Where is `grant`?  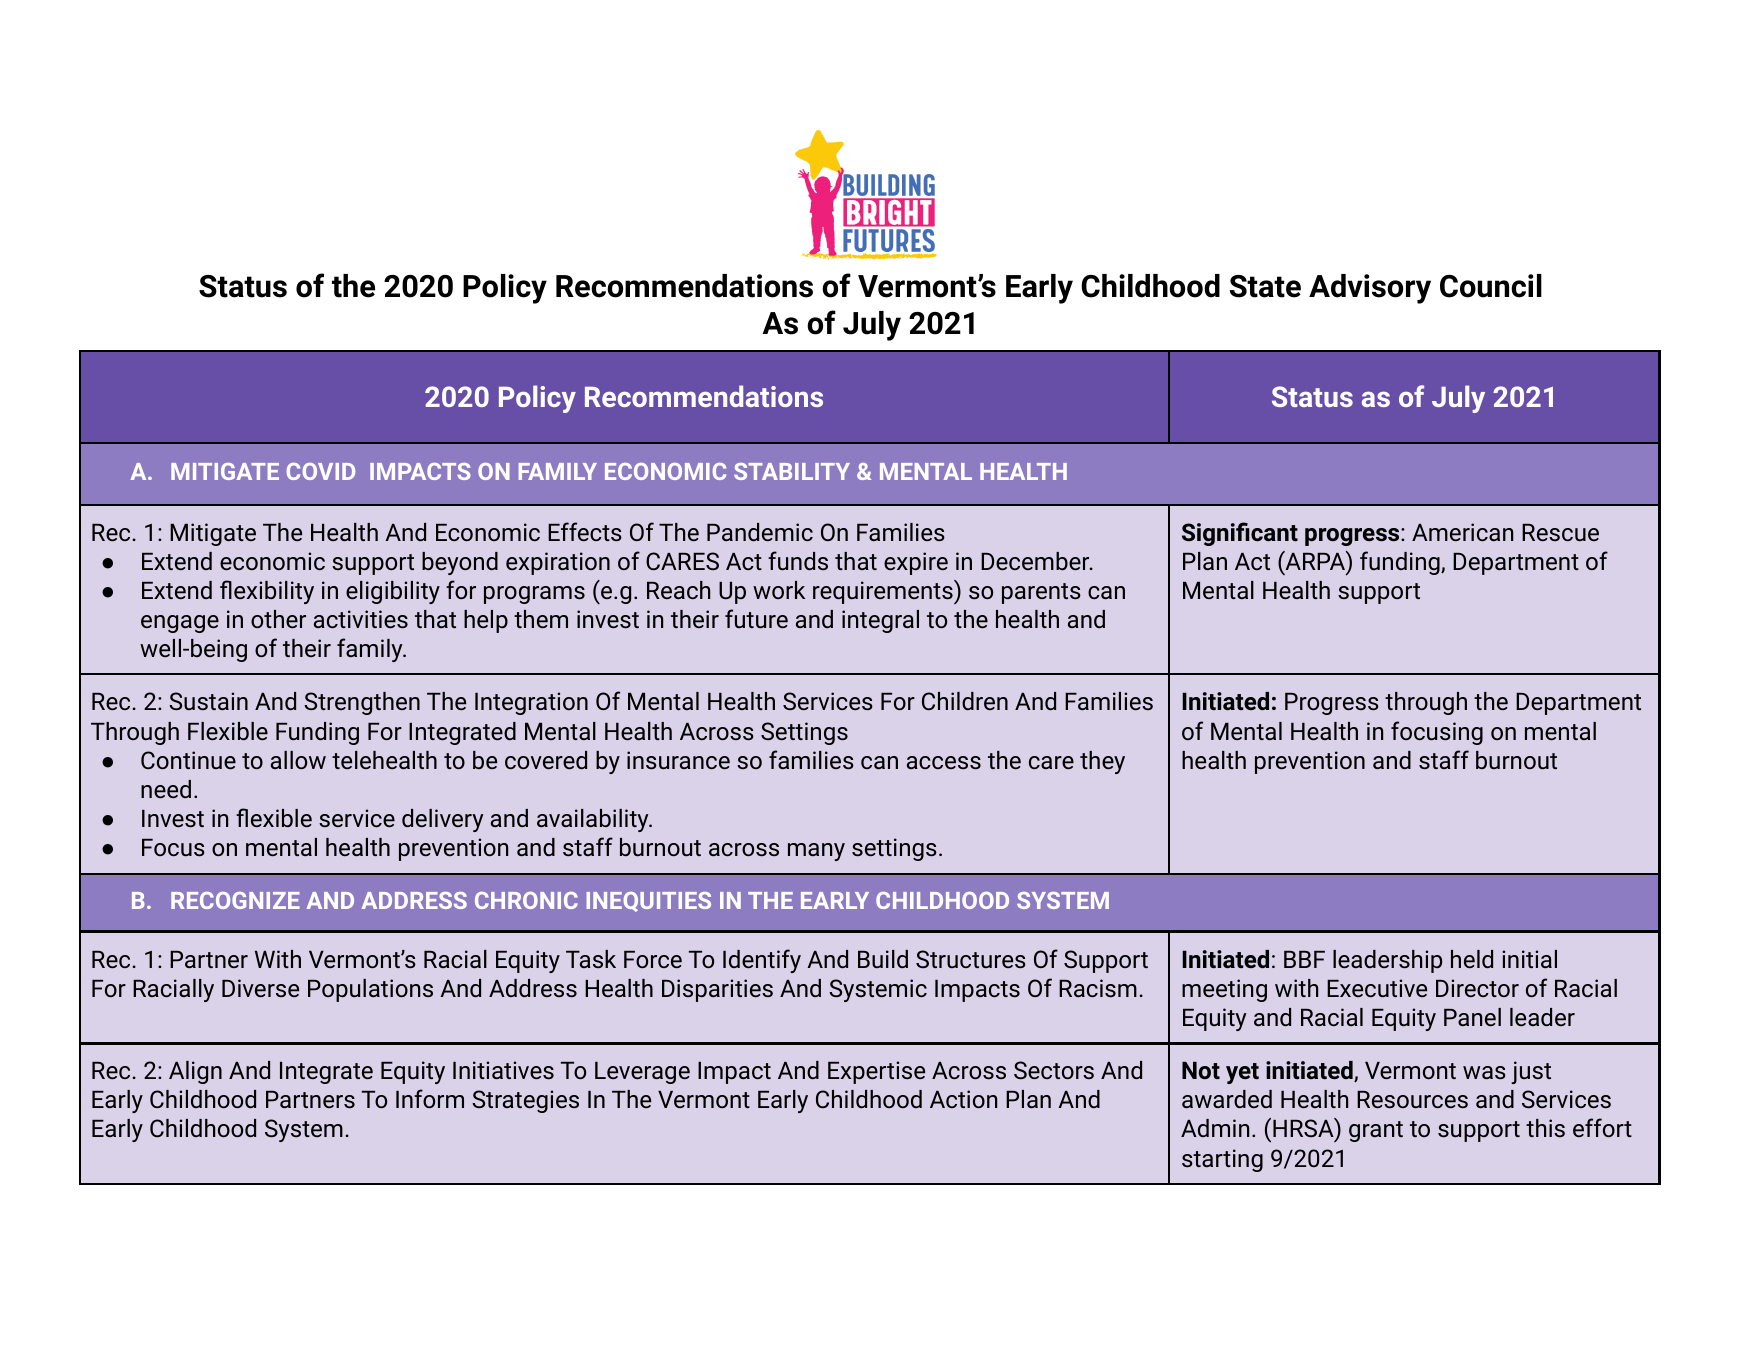 grant is located at coordinates (1376, 1131).
